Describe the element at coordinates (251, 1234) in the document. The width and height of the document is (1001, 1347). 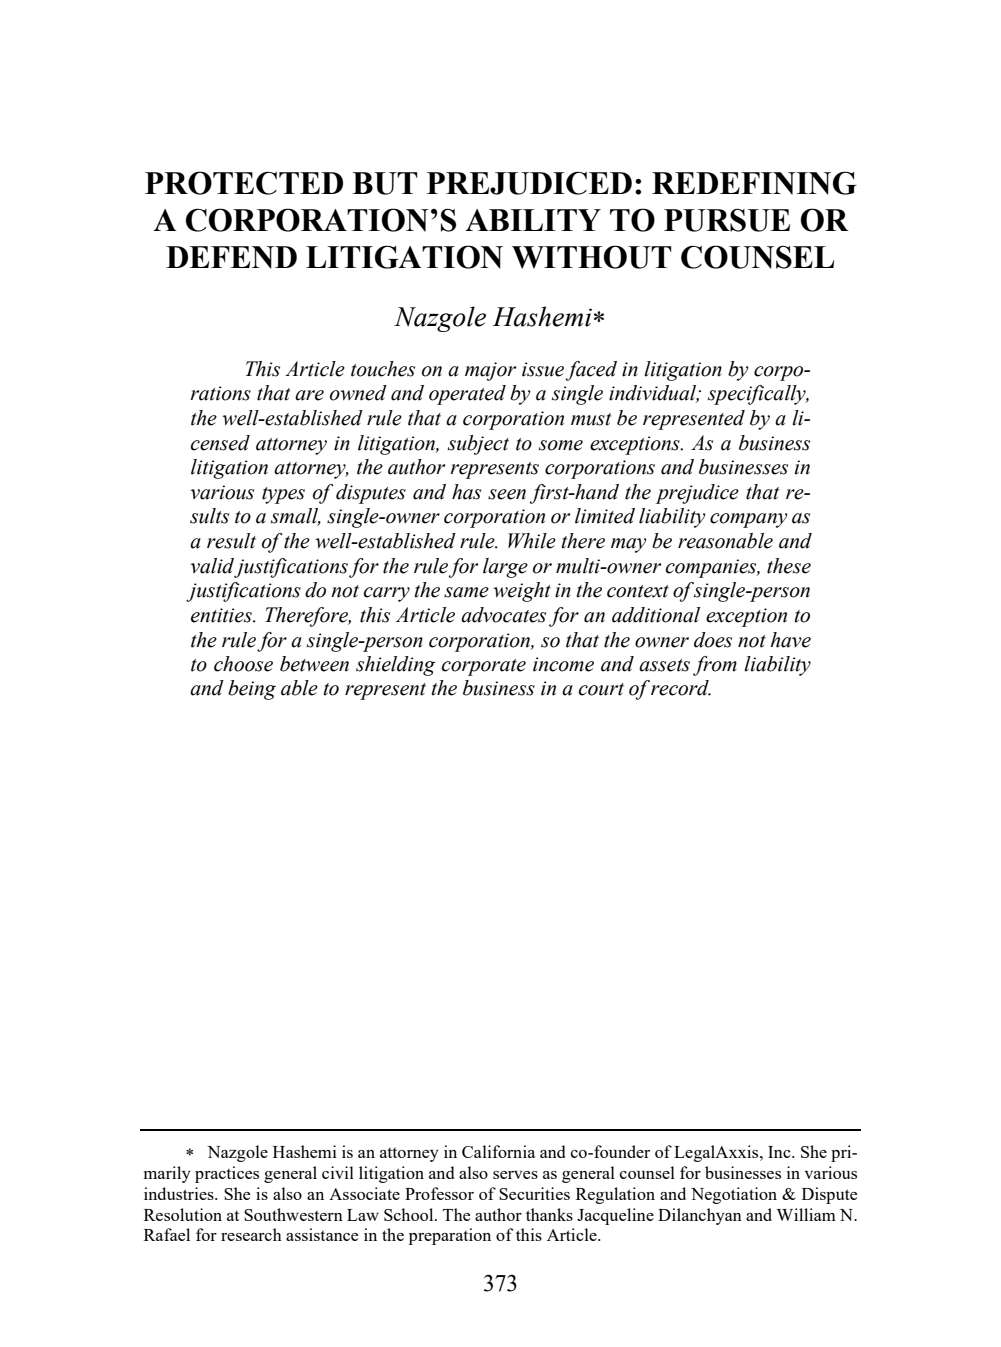
I see `research` at that location.
